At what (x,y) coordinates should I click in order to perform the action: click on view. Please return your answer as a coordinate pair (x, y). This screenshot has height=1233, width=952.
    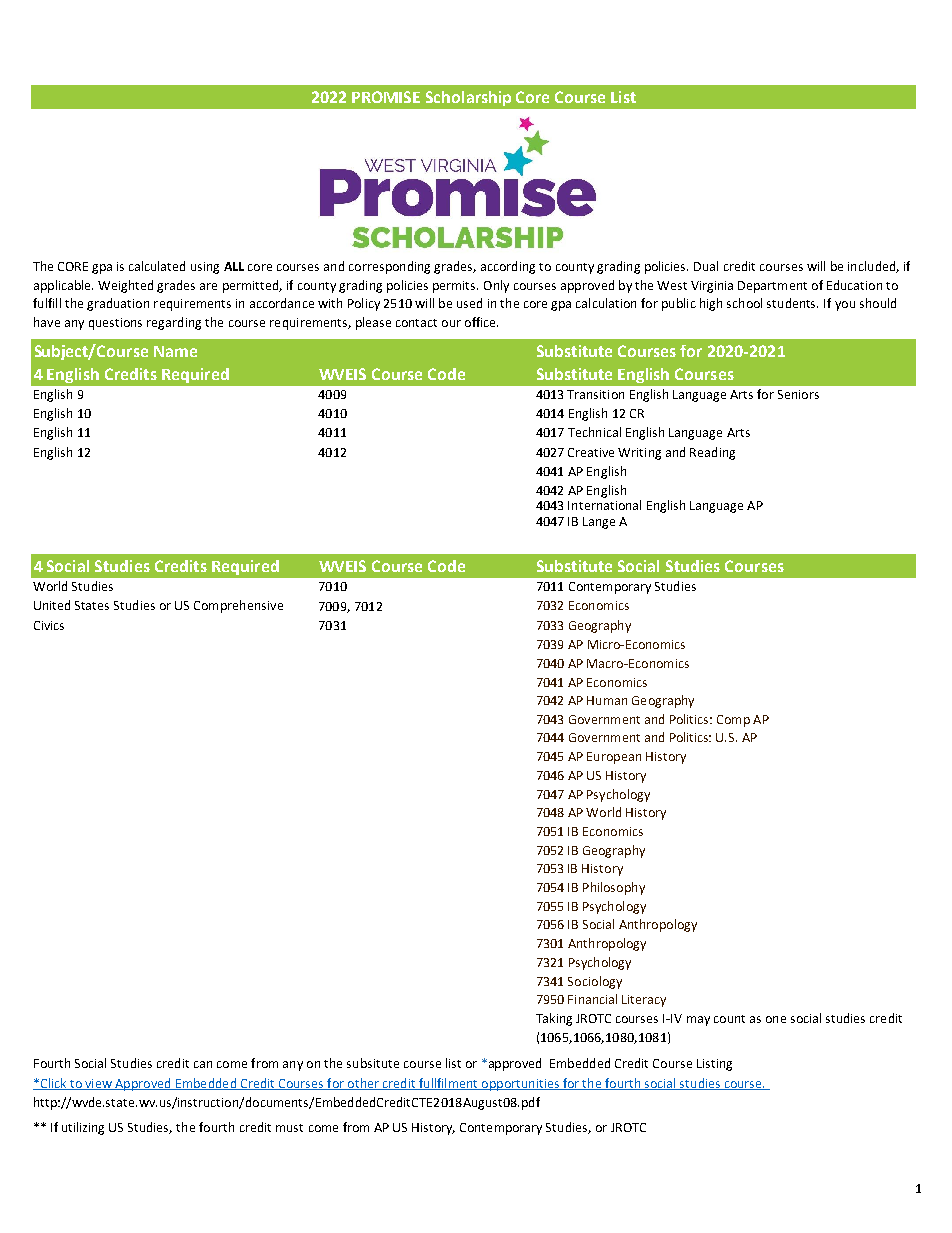
    Looking at the image, I should click on (98, 1084).
